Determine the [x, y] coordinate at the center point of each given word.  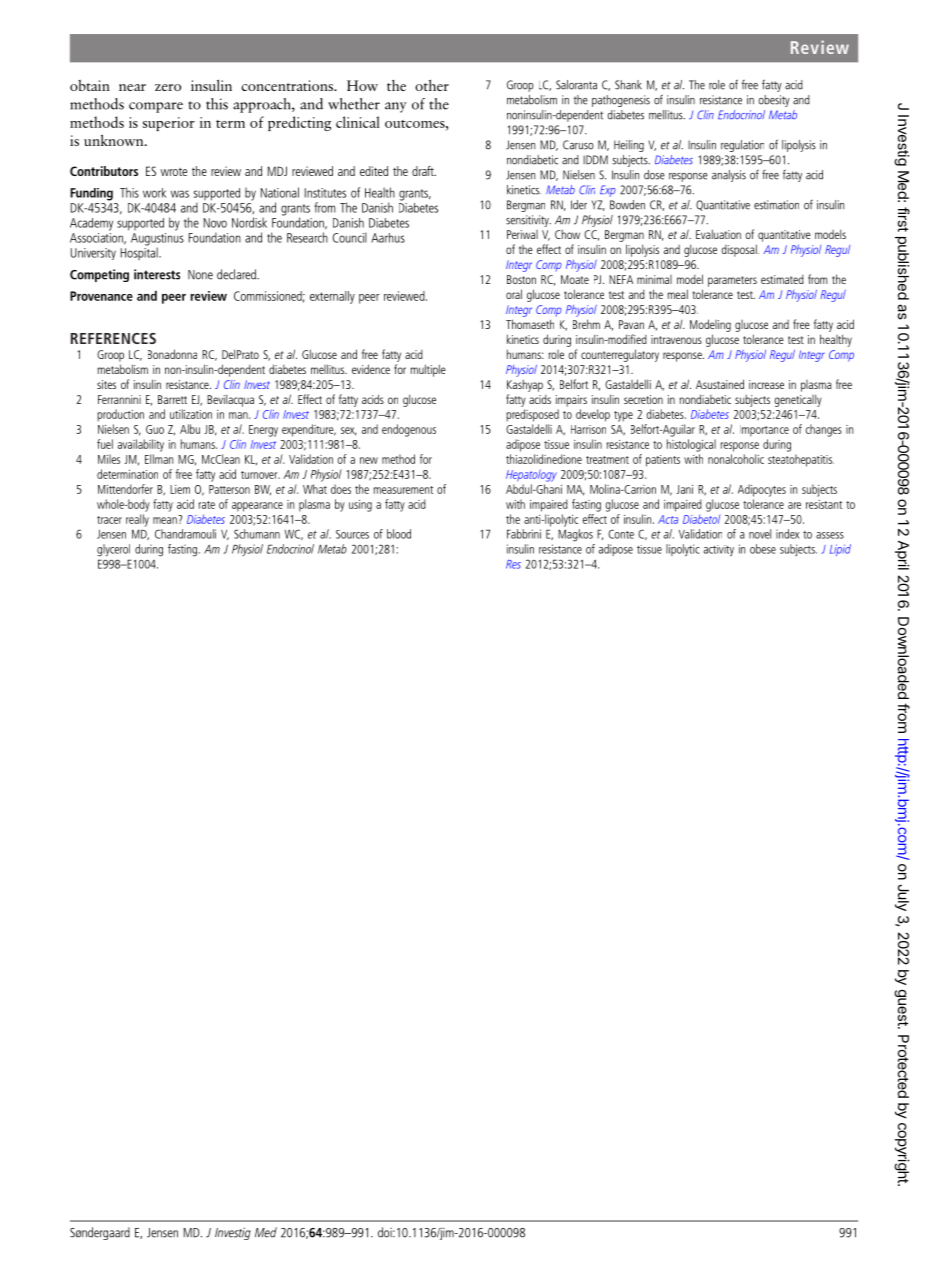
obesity [774, 101]
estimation [776, 205]
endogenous [409, 430]
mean [166, 519]
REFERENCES [113, 338]
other [432, 85]
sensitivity [528, 221]
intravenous [676, 339]
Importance [764, 431]
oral [514, 294]
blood [399, 534]
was [180, 194]
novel [760, 534]
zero [168, 87]
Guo [155, 429]
